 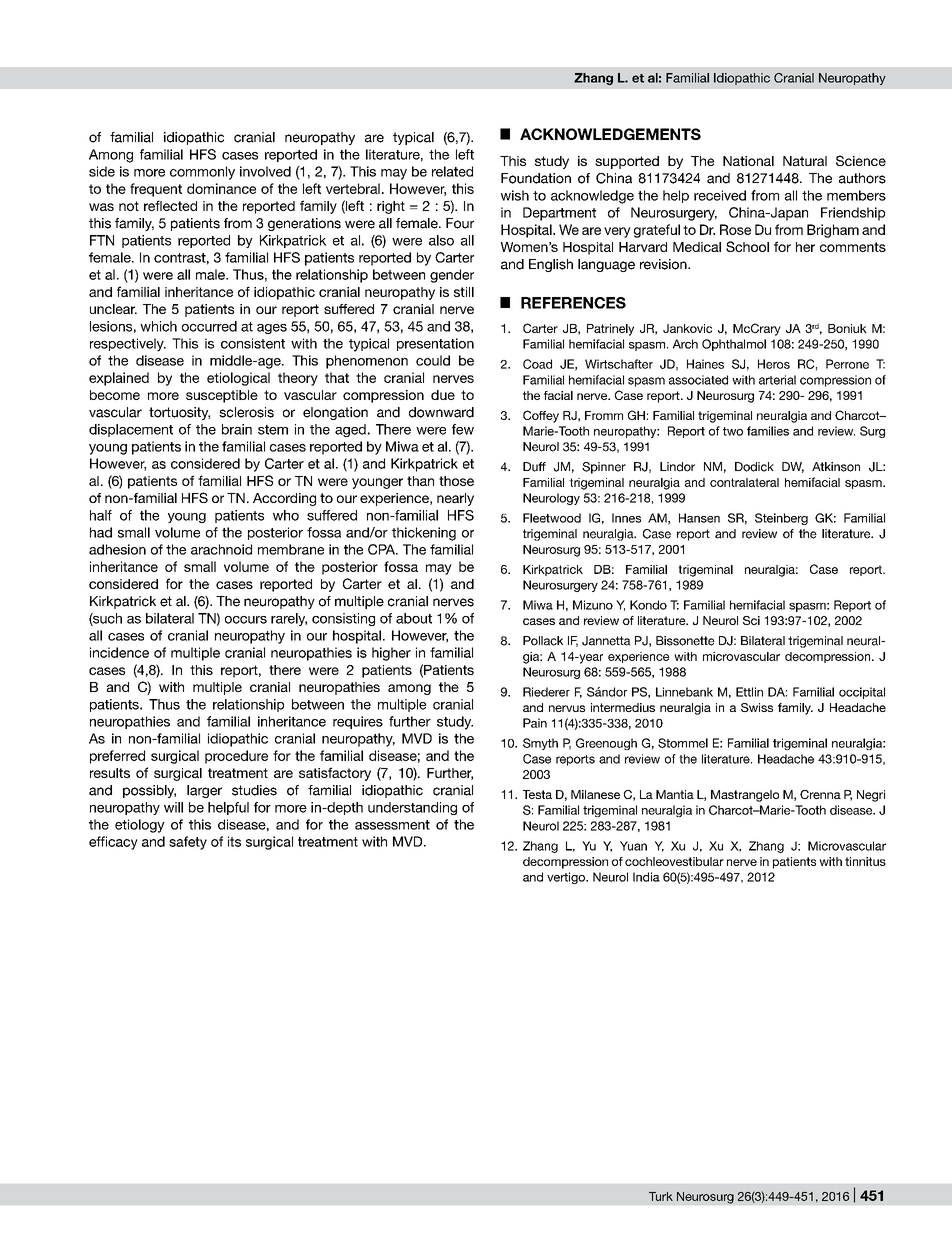 What do you see at coordinates (757, 707) in the image?
I see `Swiss` at bounding box center [757, 707].
